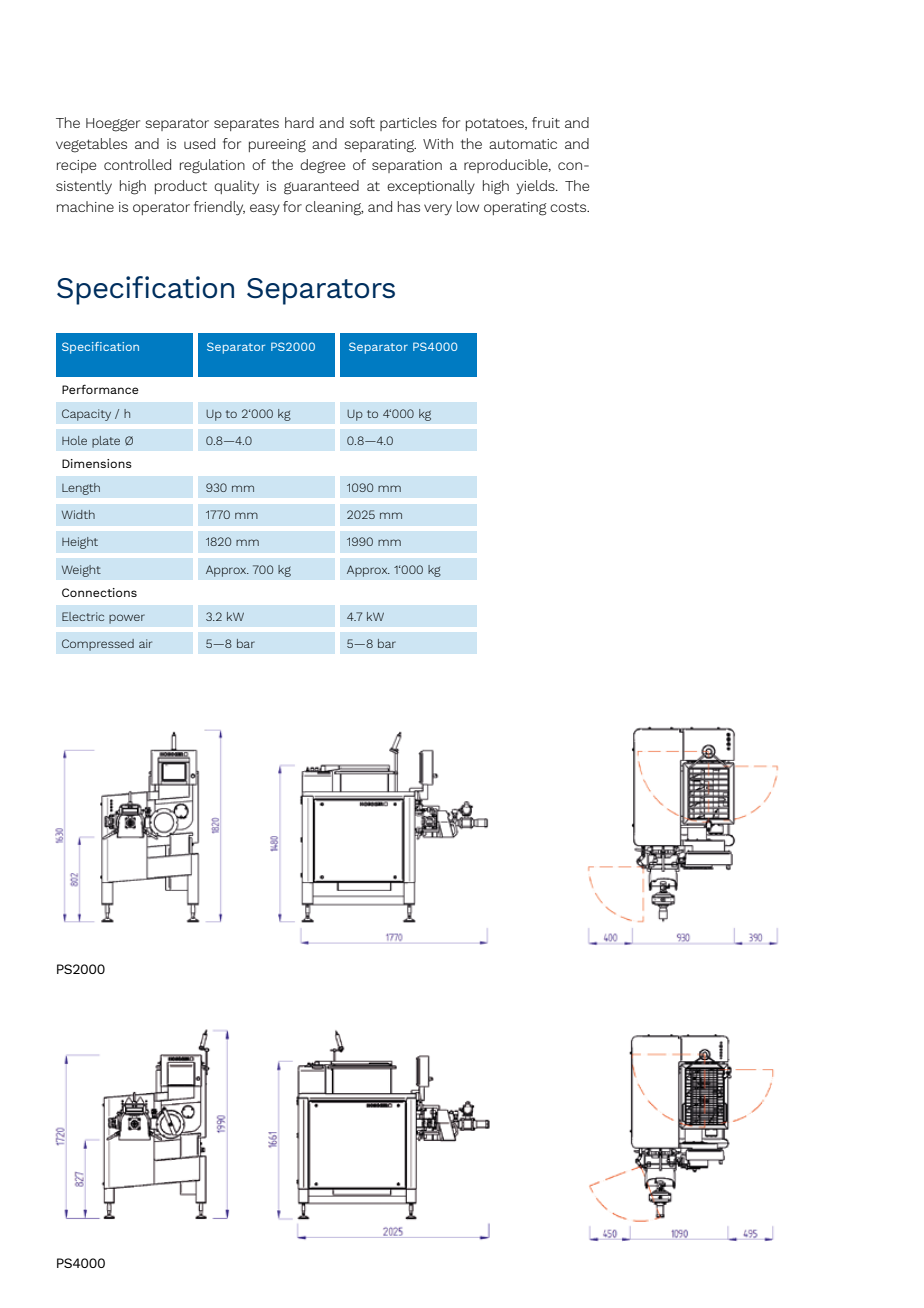 Image resolution: width=924 pixels, height=1308 pixels. What do you see at coordinates (91, 145) in the screenshot?
I see `vegetables` at bounding box center [91, 145].
